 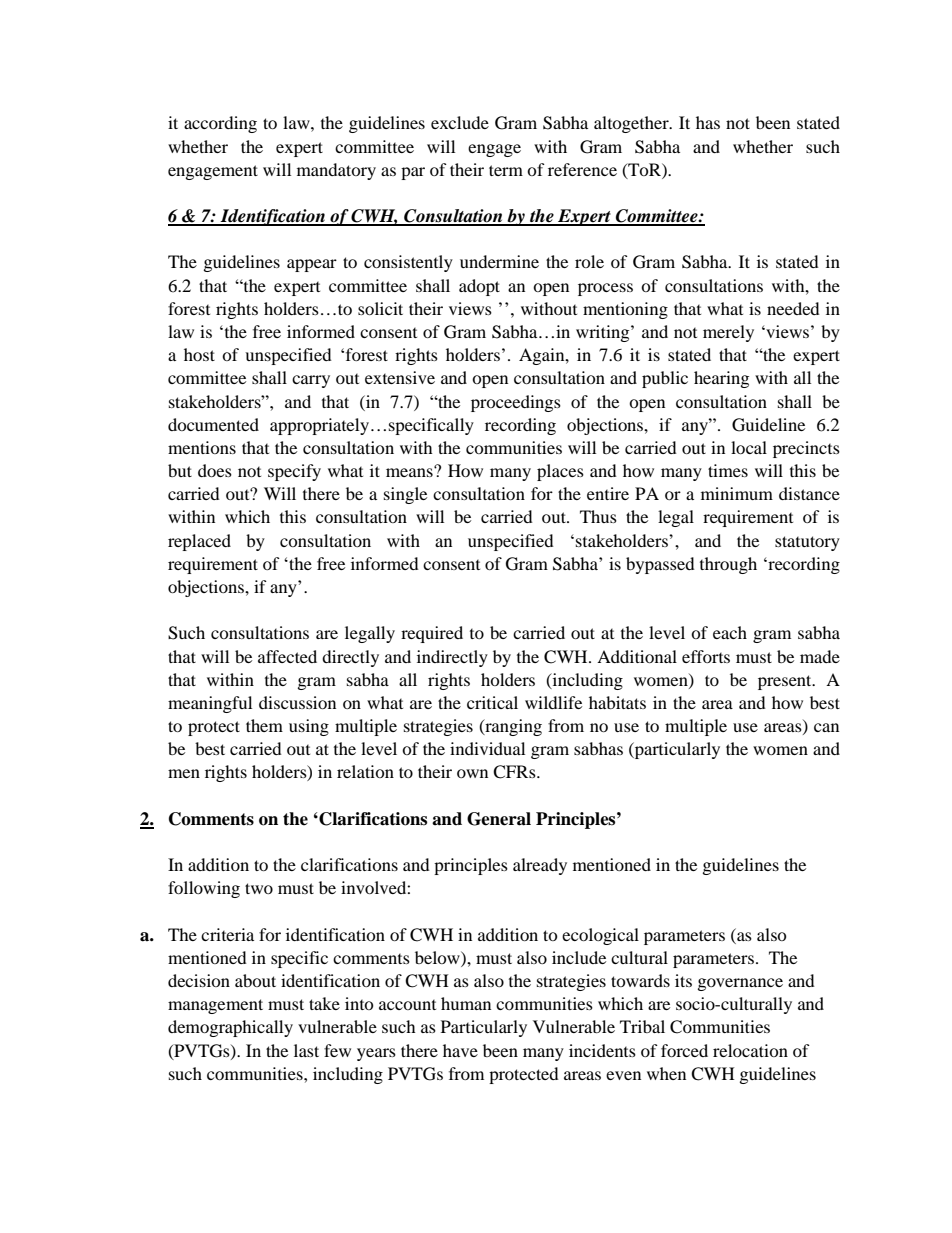 What do you see at coordinates (230, 1028) in the screenshot?
I see `demographically` at bounding box center [230, 1028].
